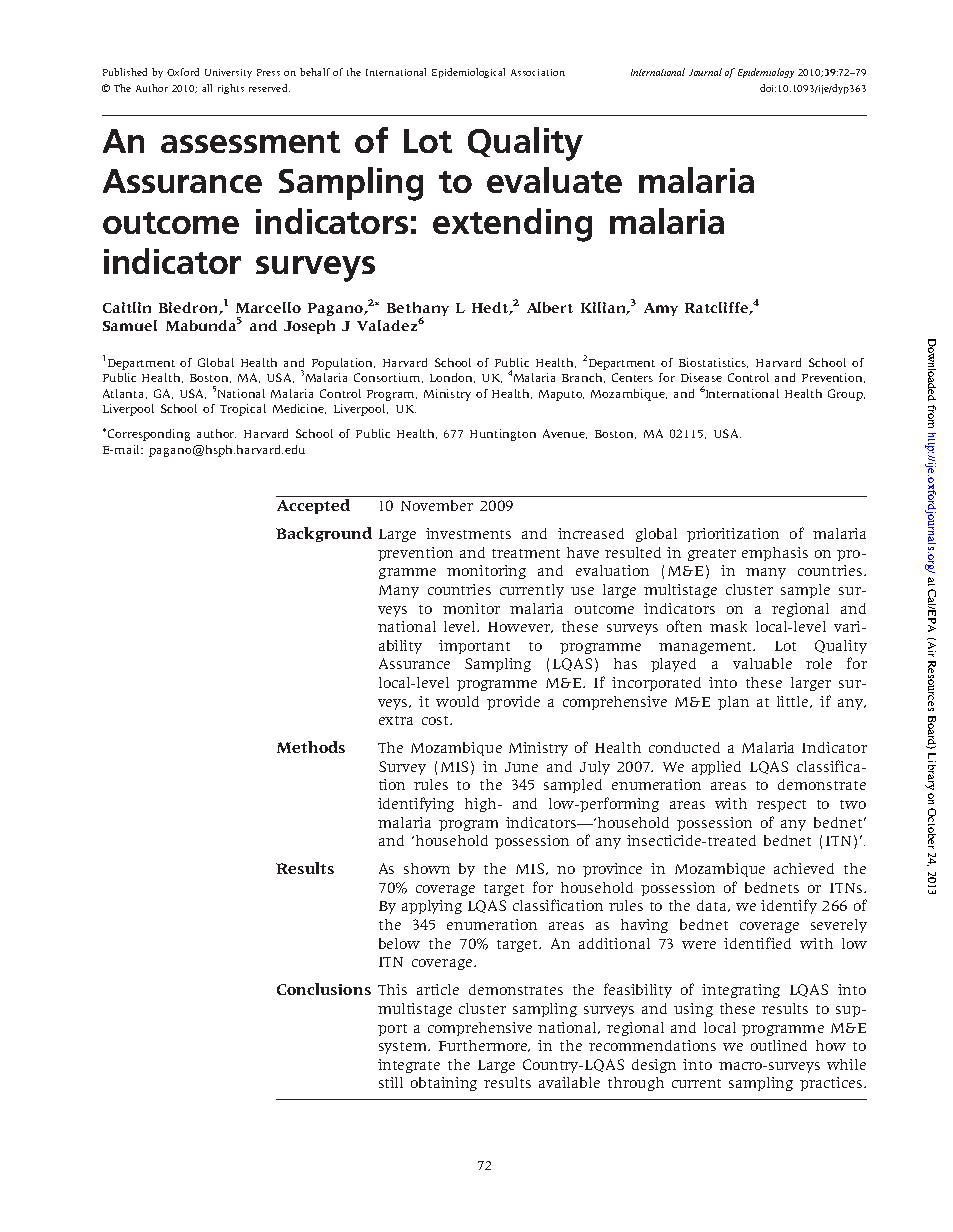  Describe the element at coordinates (779, 1045) in the screenshot. I see `outlined` at that location.
